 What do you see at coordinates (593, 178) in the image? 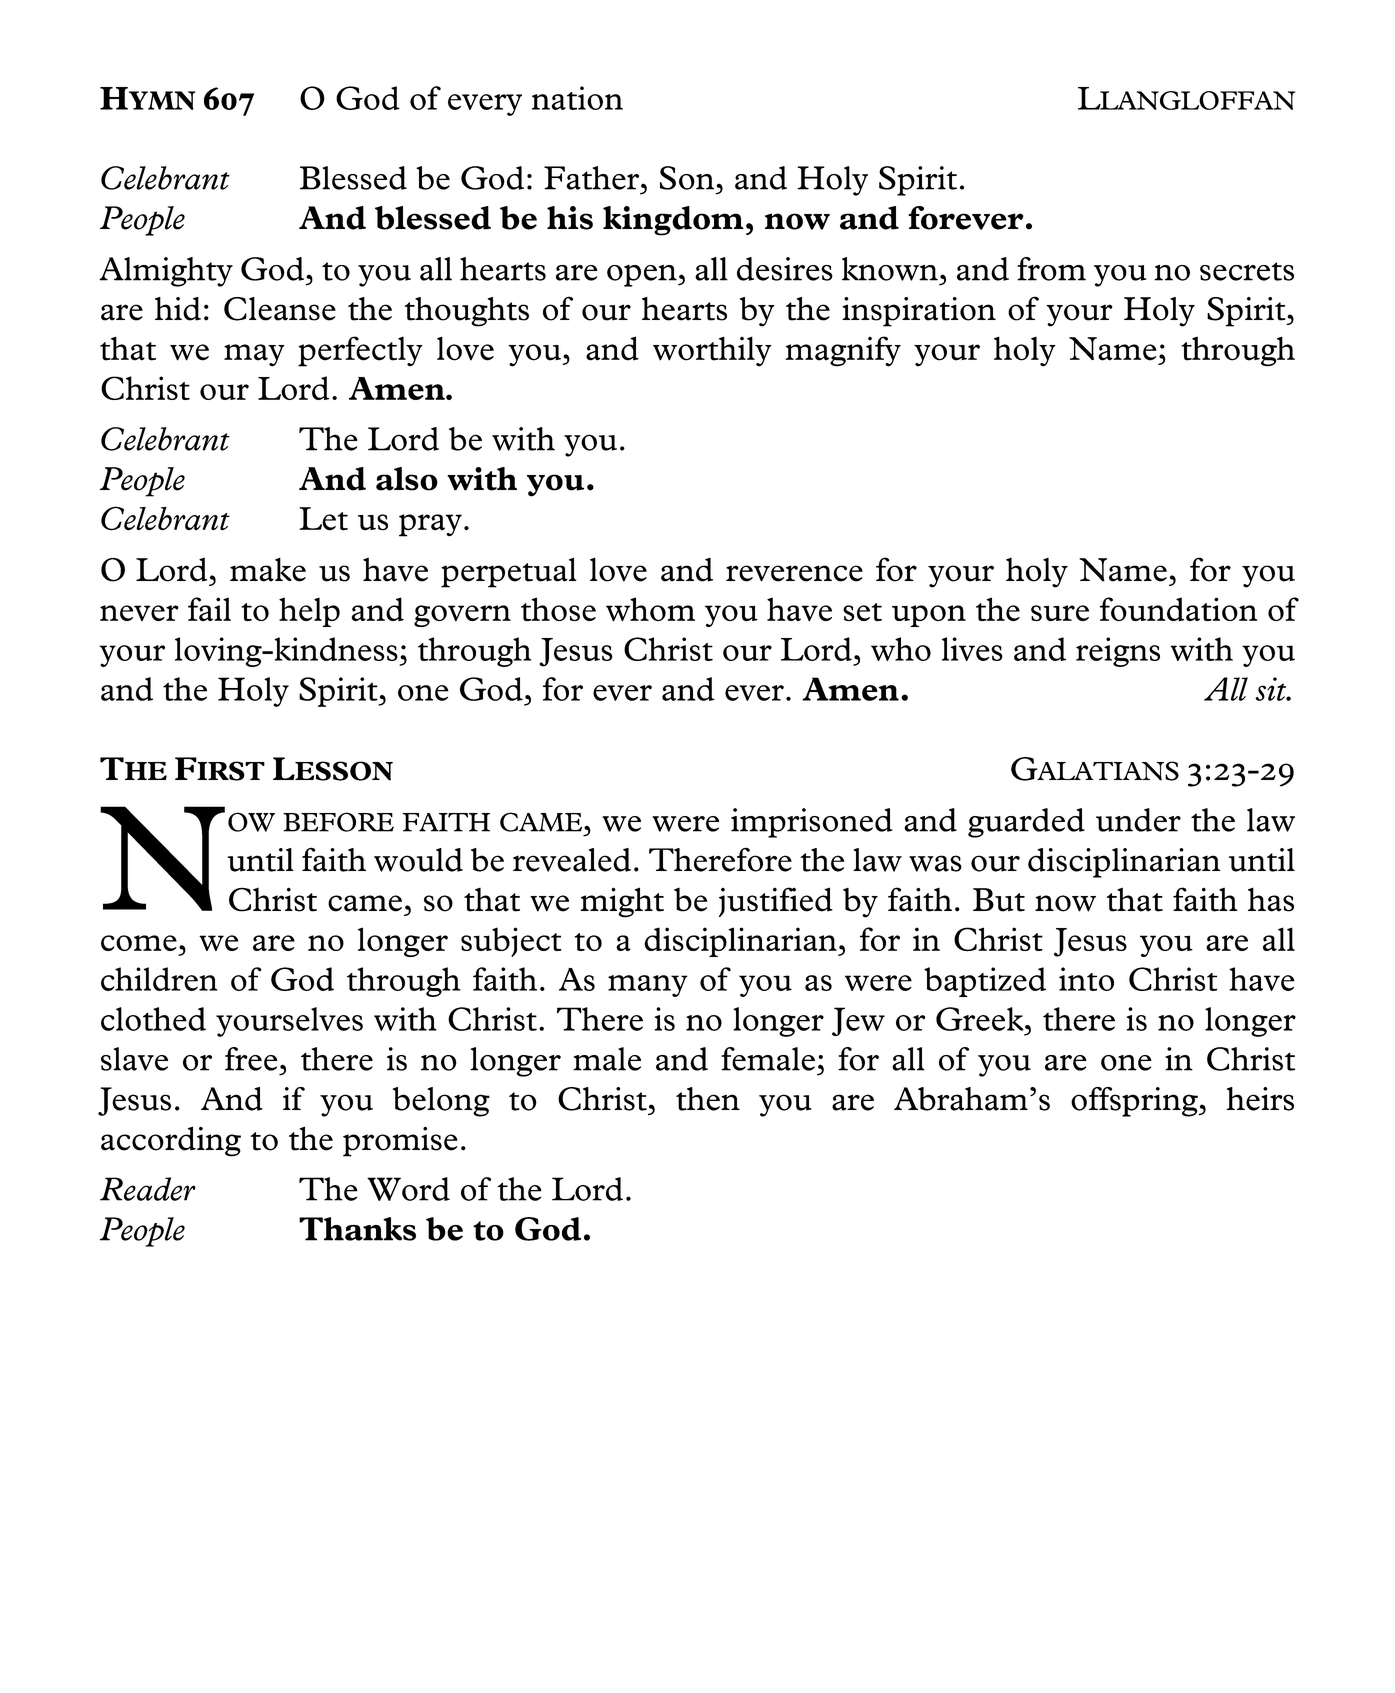
I see `Father` at bounding box center [593, 178].
